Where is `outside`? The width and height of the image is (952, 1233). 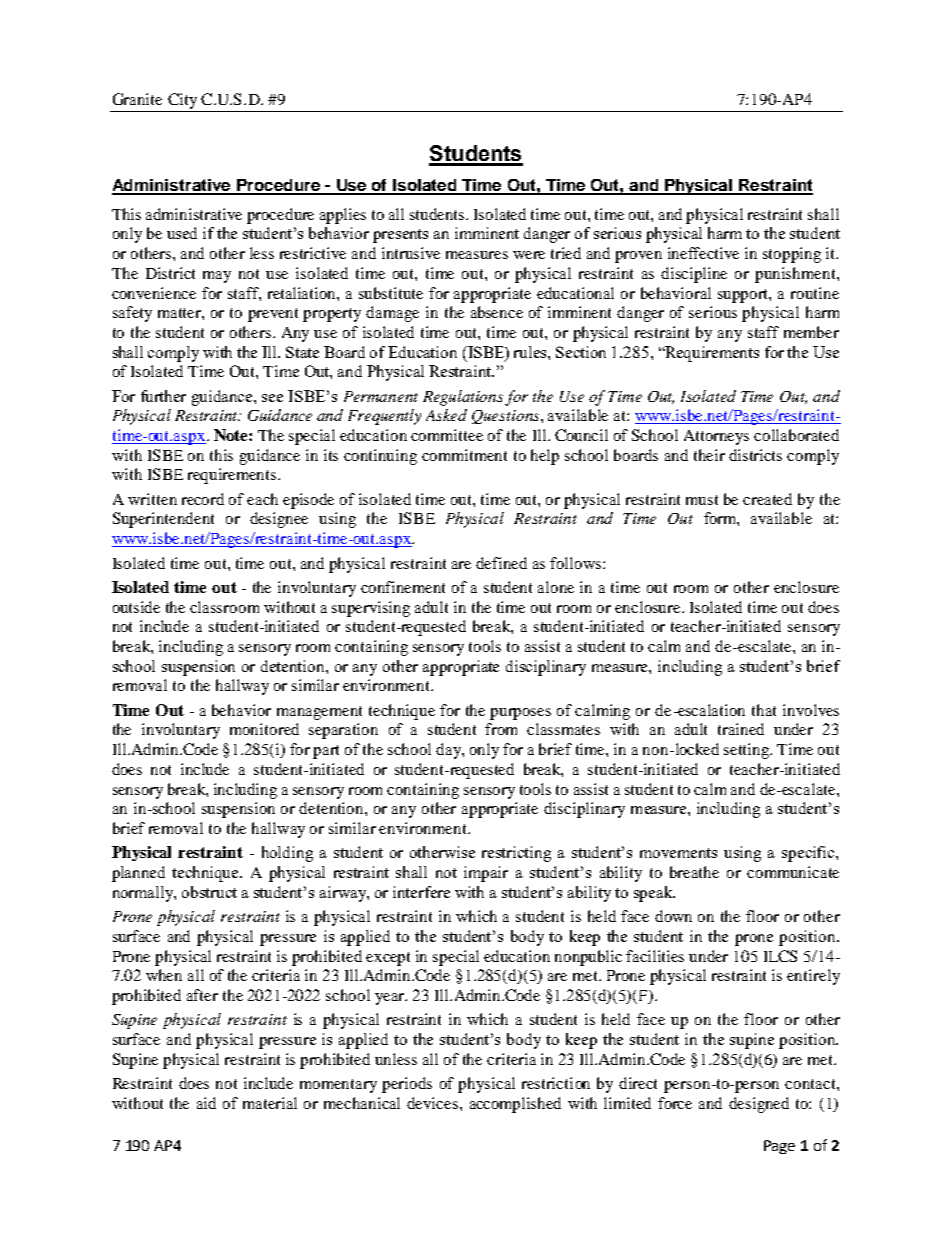 outside is located at coordinates (136, 607).
